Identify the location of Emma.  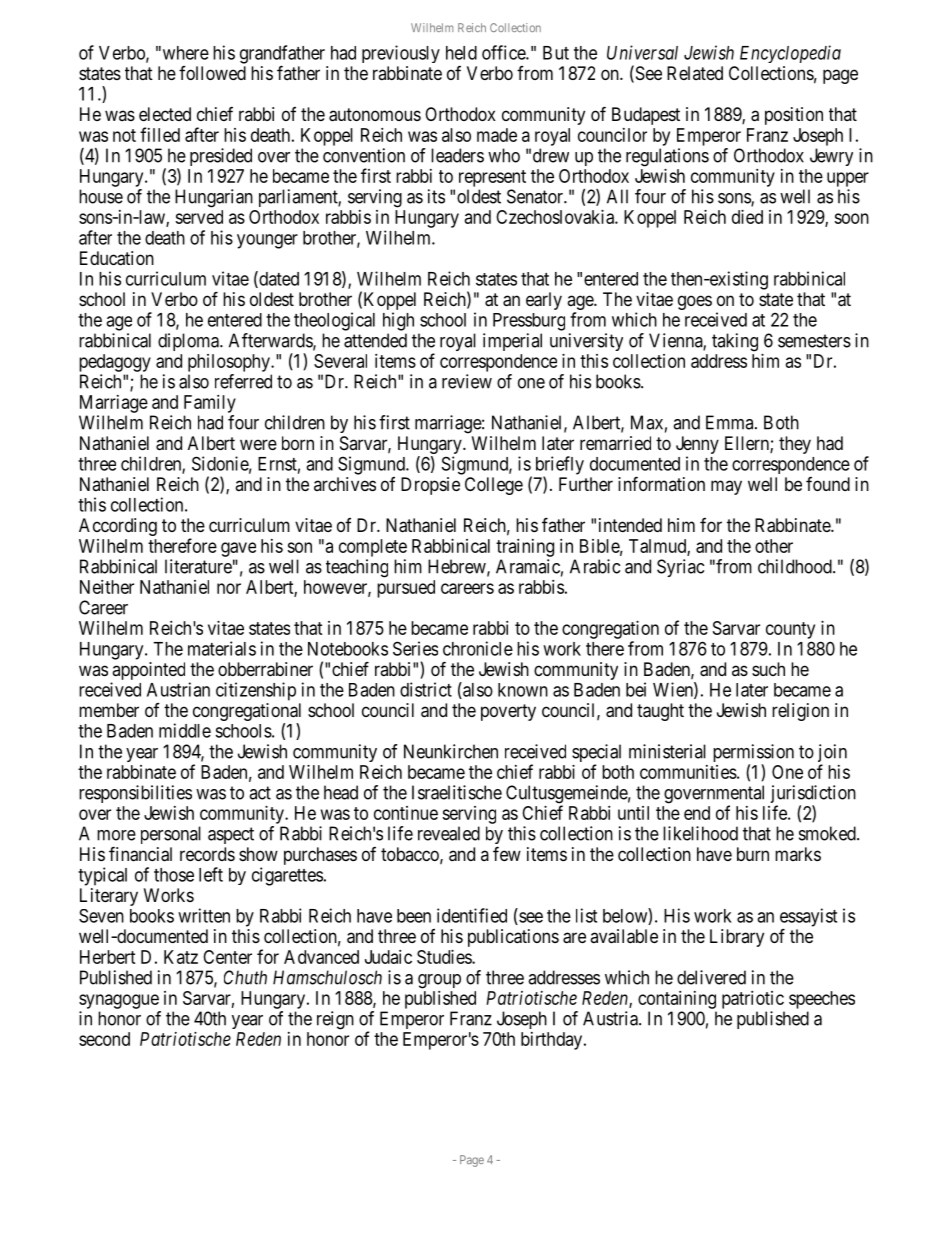
(731, 422).
